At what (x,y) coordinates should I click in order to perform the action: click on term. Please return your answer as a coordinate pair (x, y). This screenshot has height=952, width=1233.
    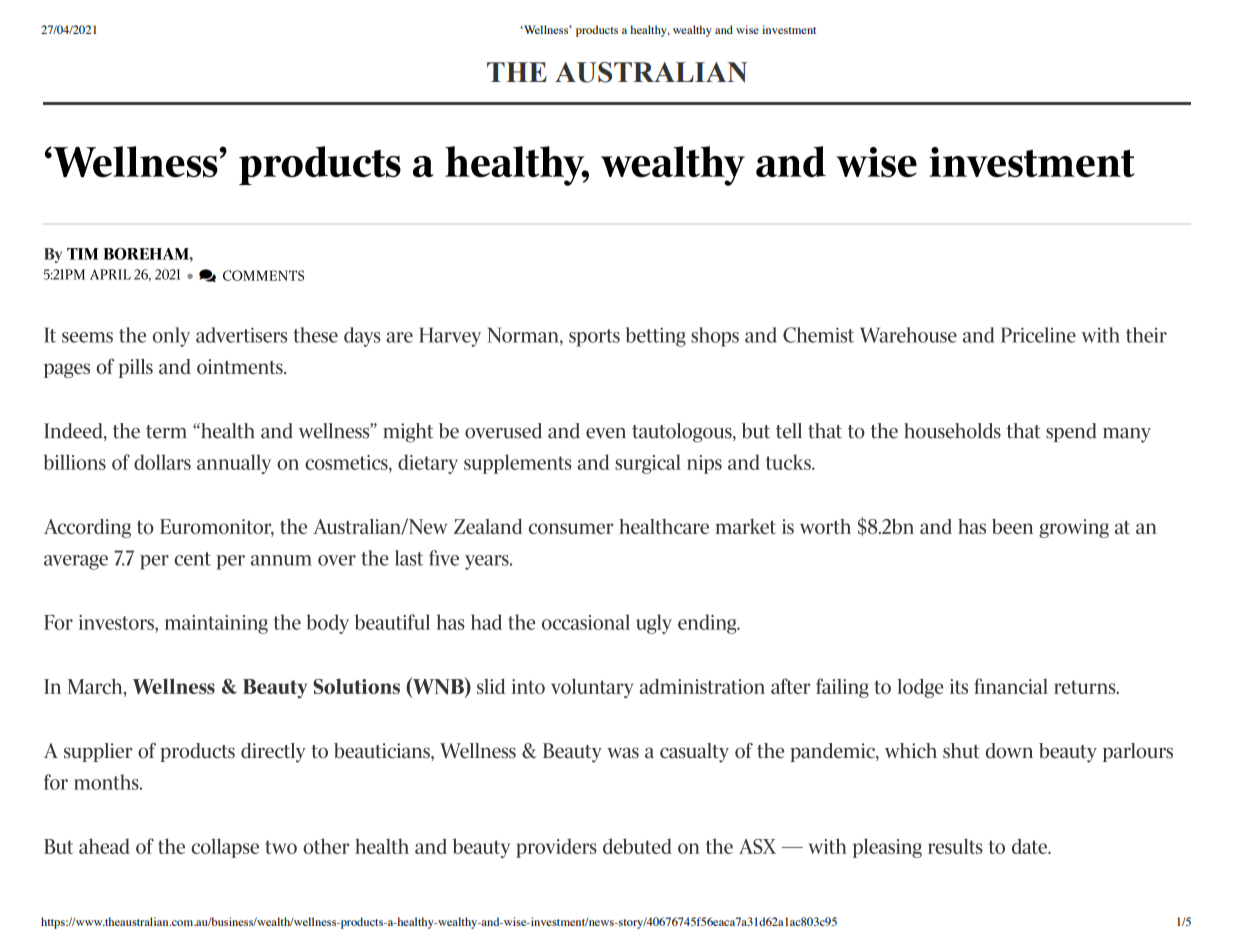
    Looking at the image, I should click on (166, 432).
